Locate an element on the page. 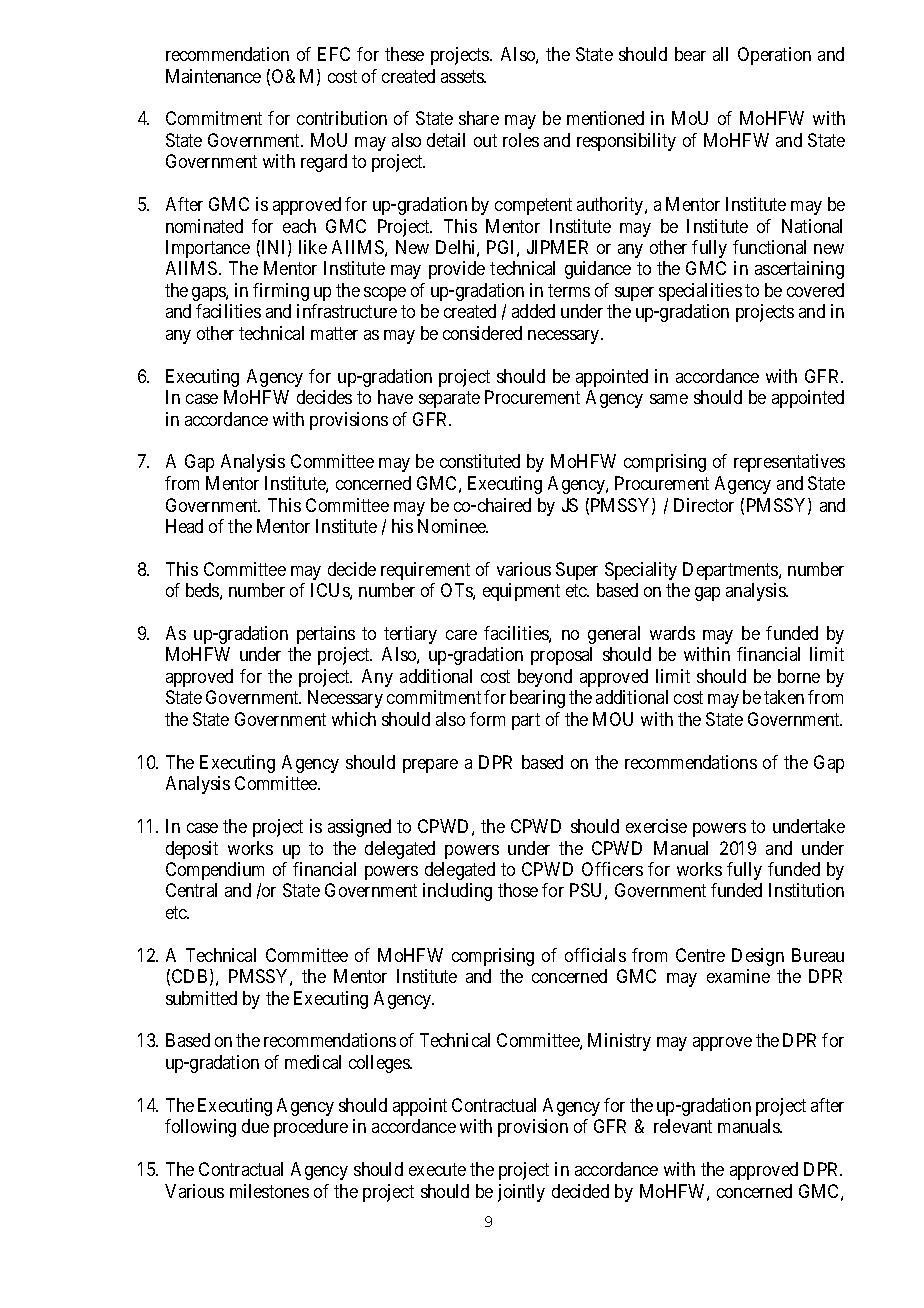 Image resolution: width=924 pixels, height=1308 pixels. wards is located at coordinates (672, 633).
